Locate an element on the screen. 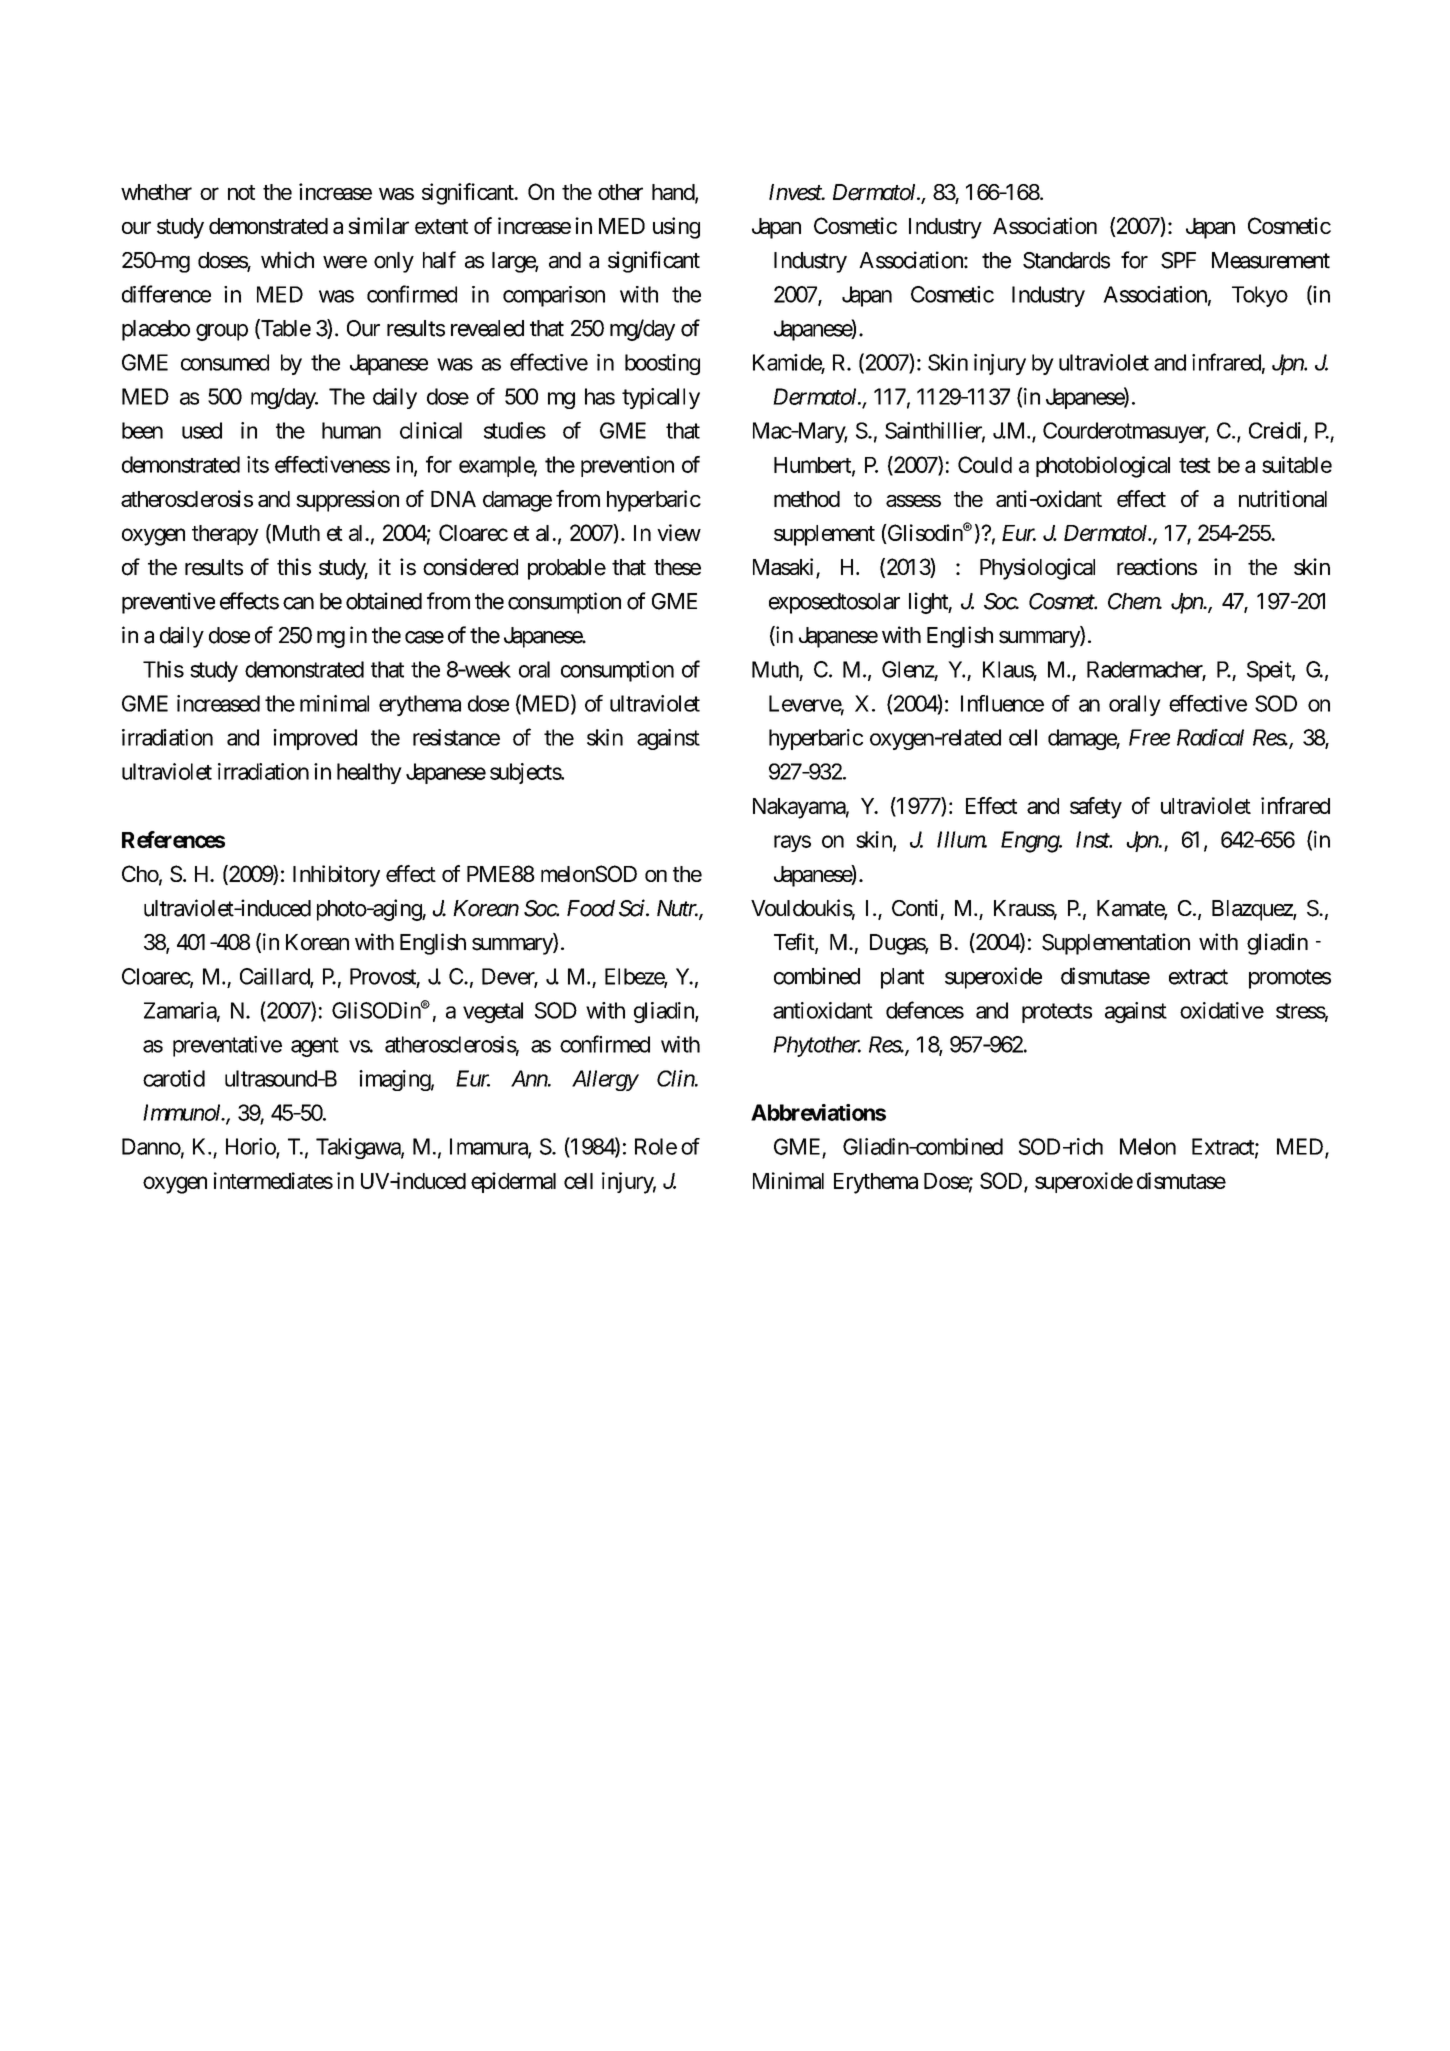 Image resolution: width=1450 pixels, height=2051 pixels. using is located at coordinates (676, 228).
